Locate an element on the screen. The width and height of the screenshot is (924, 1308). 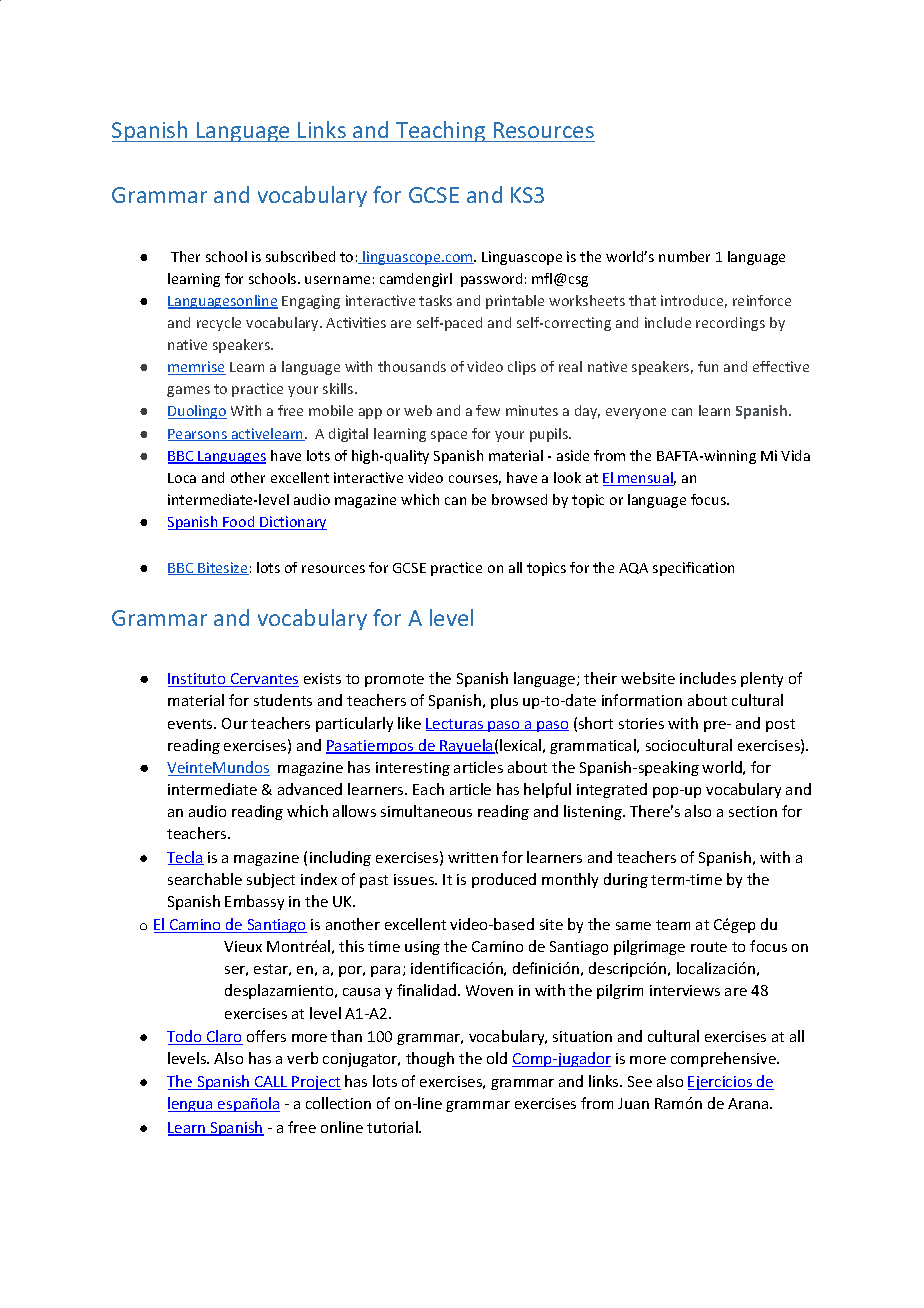
Cervantes is located at coordinates (264, 680).
